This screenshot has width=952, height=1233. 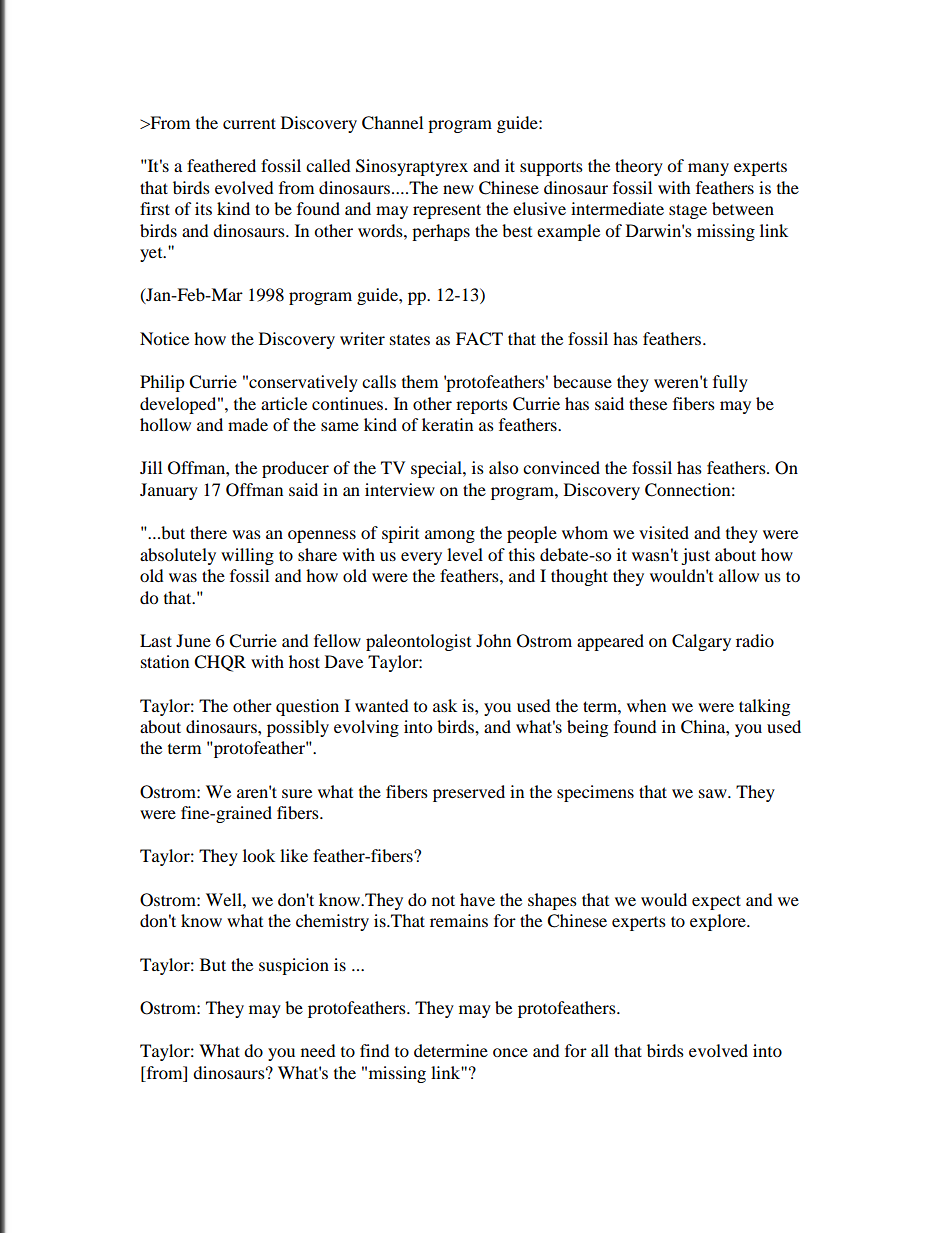 I want to click on just, so click(x=695, y=556).
